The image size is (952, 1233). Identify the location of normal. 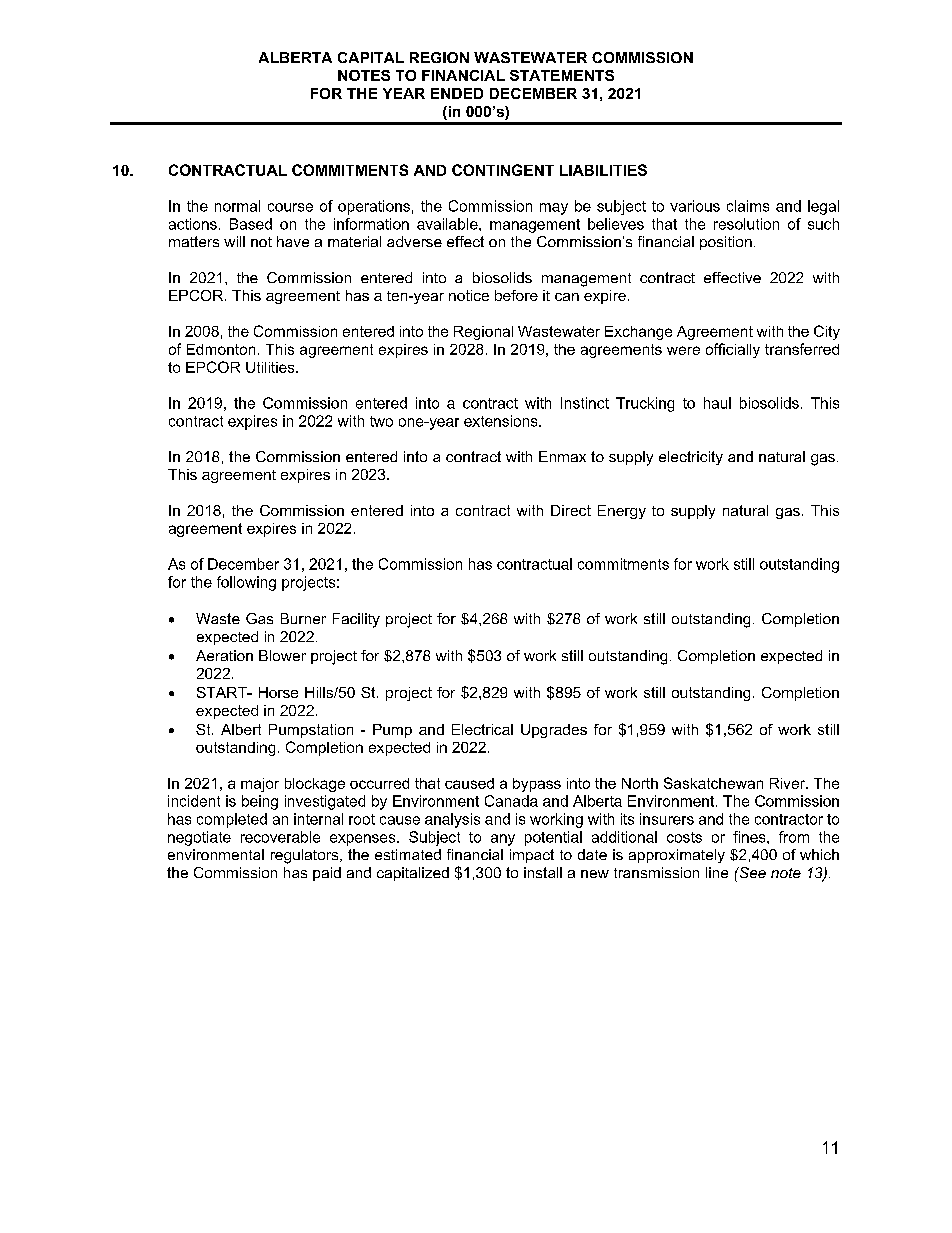
(237, 206).
